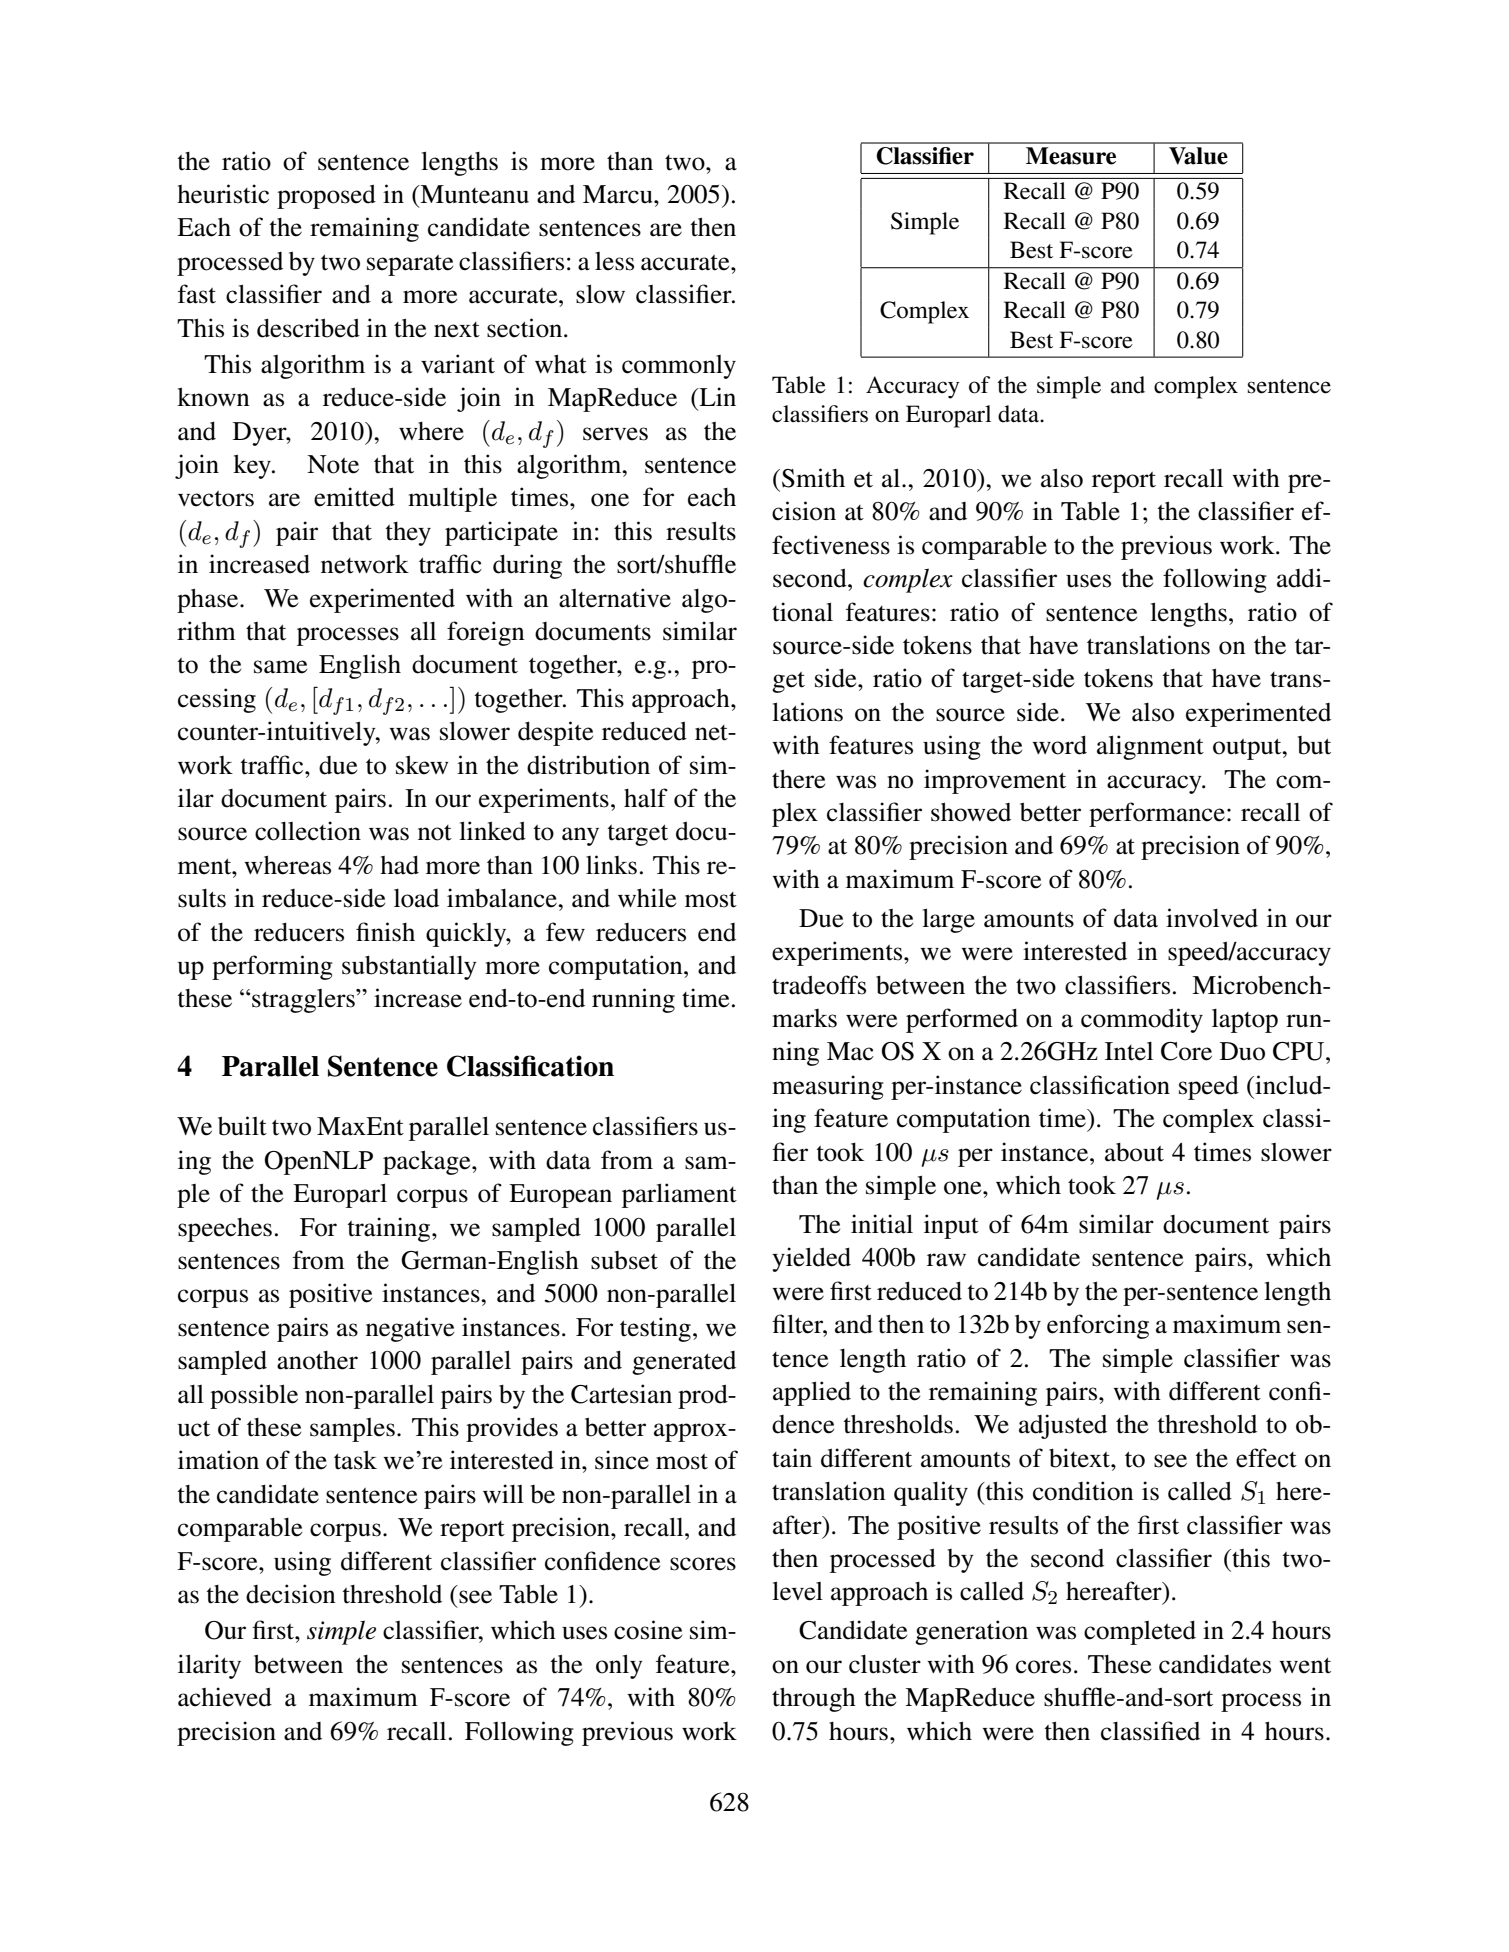 This screenshot has height=1952, width=1509. Describe the element at coordinates (828, 1087) in the screenshot. I see `measuring` at that location.
